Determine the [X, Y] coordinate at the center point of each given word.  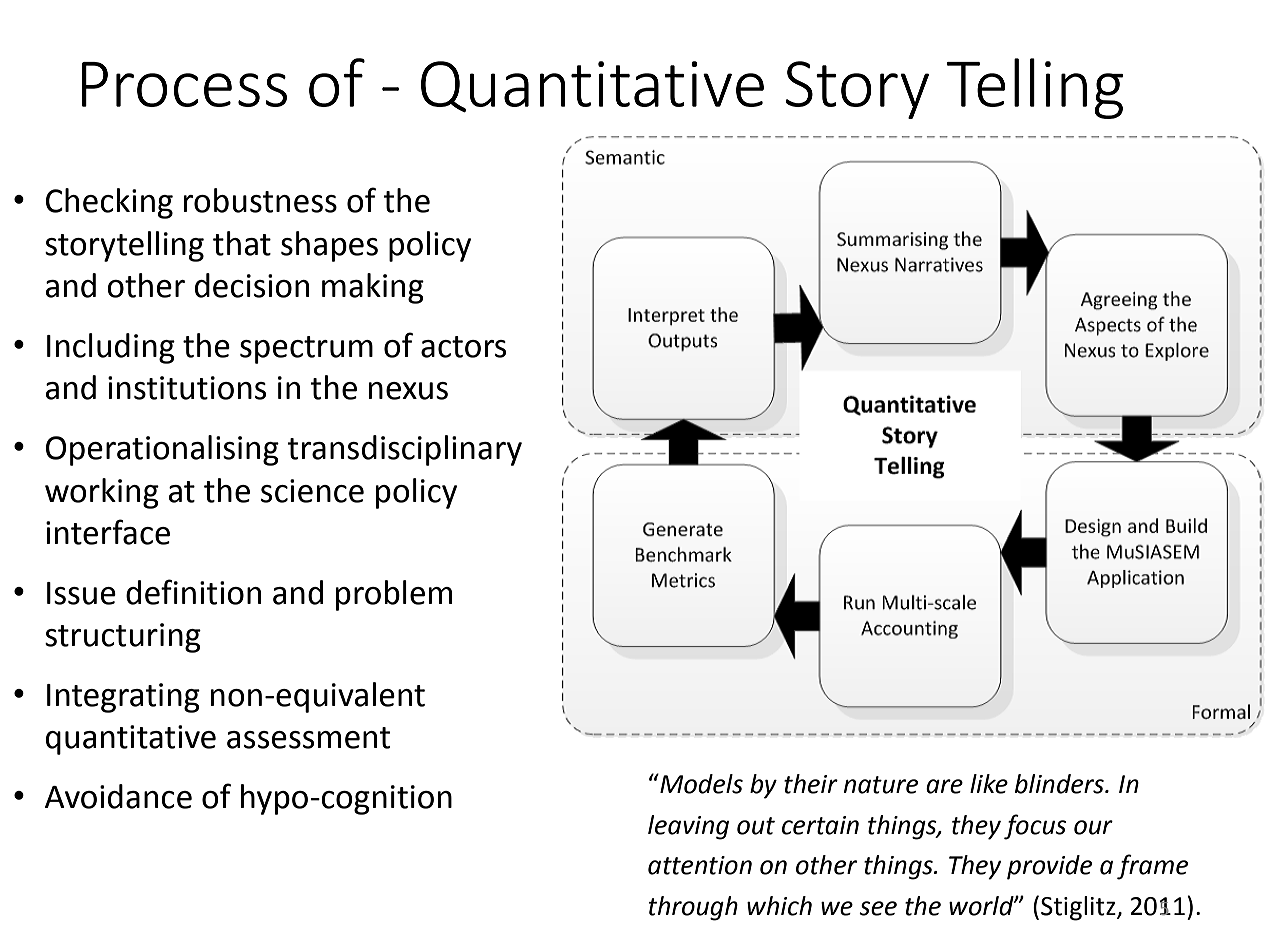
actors [463, 347]
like [989, 784]
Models [700, 784]
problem [394, 595]
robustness [260, 200]
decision [252, 285]
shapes [329, 246]
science [312, 491]
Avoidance [118, 796]
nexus [408, 391]
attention [700, 865]
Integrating [123, 698]
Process [184, 84]
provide [1049, 867]
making [373, 288]
